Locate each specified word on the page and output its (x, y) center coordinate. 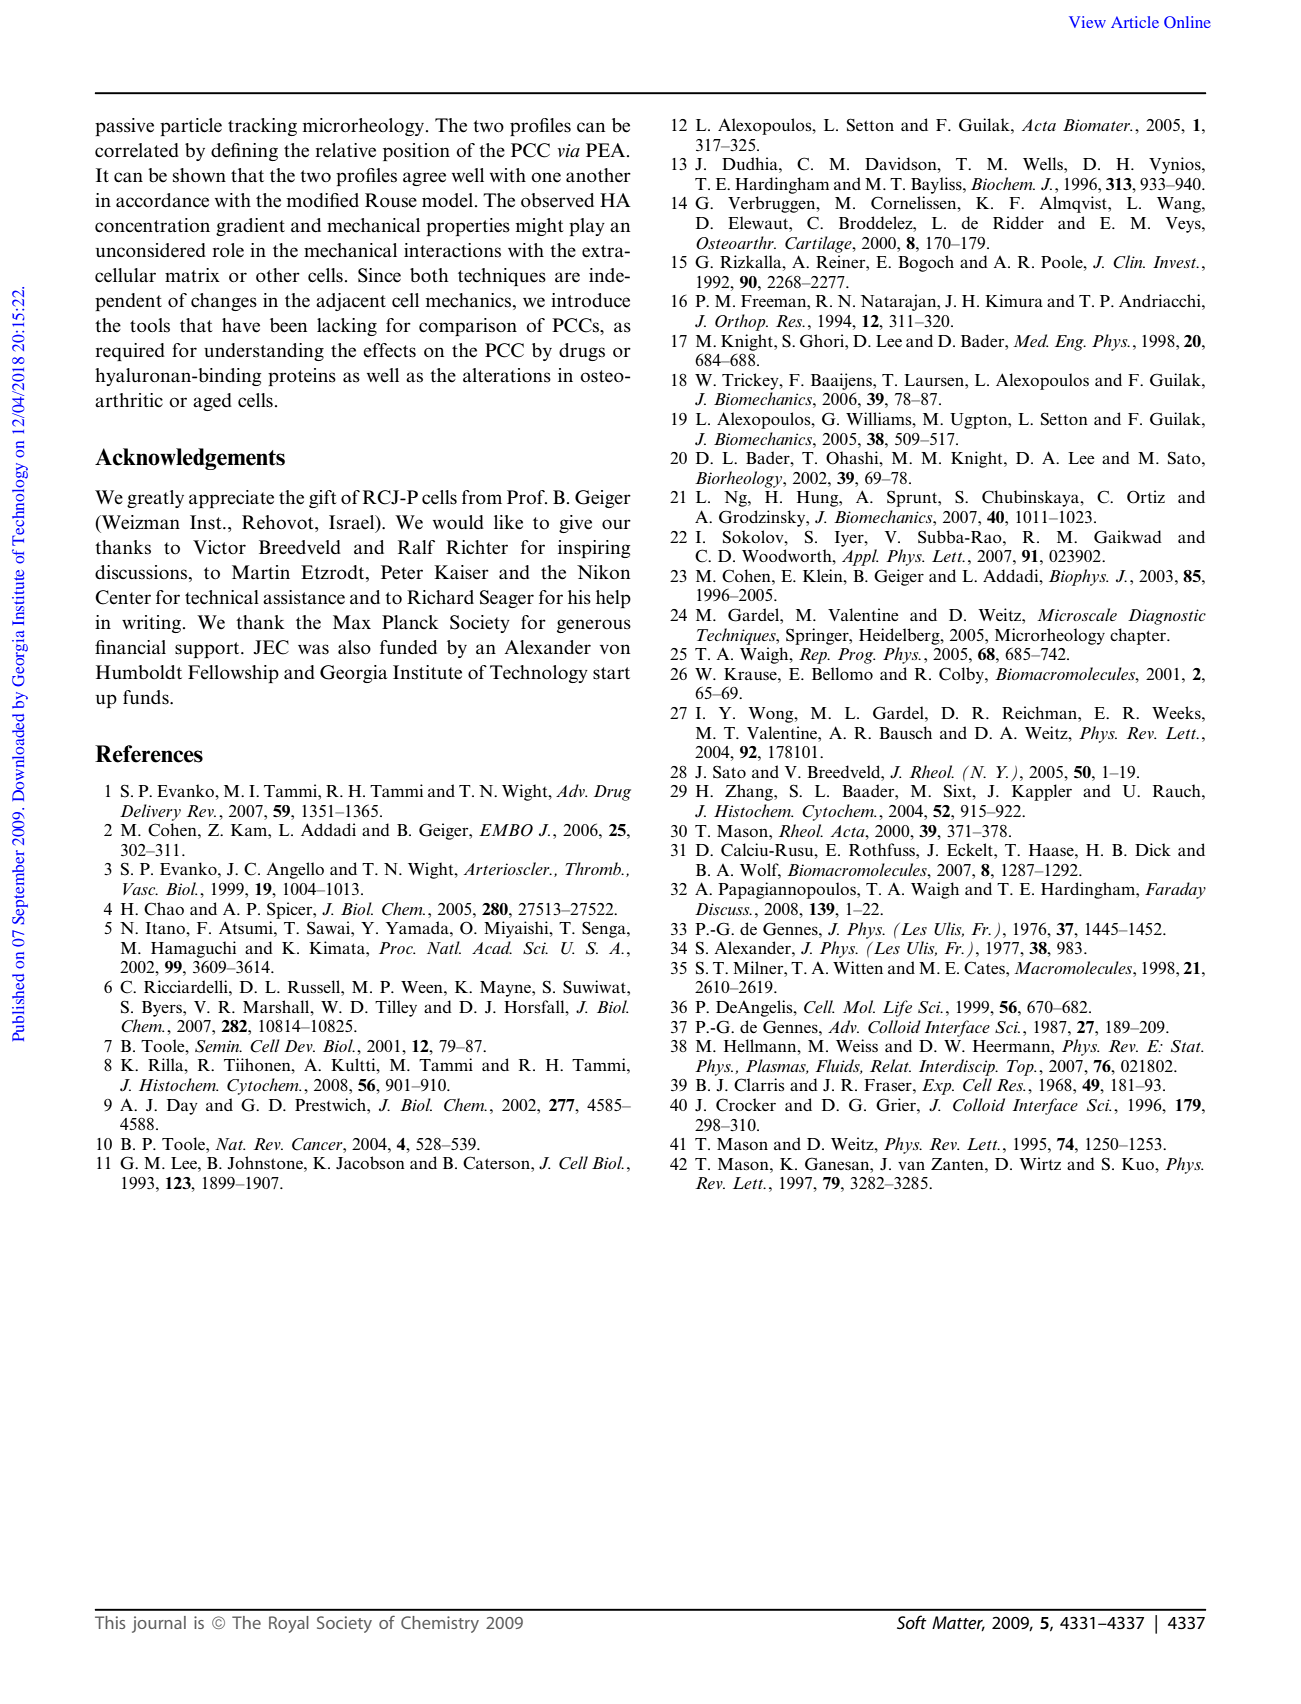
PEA (607, 150)
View (1087, 22)
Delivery (150, 812)
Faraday (1175, 890)
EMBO (506, 830)
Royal (289, 1624)
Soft (912, 1622)
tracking (262, 127)
